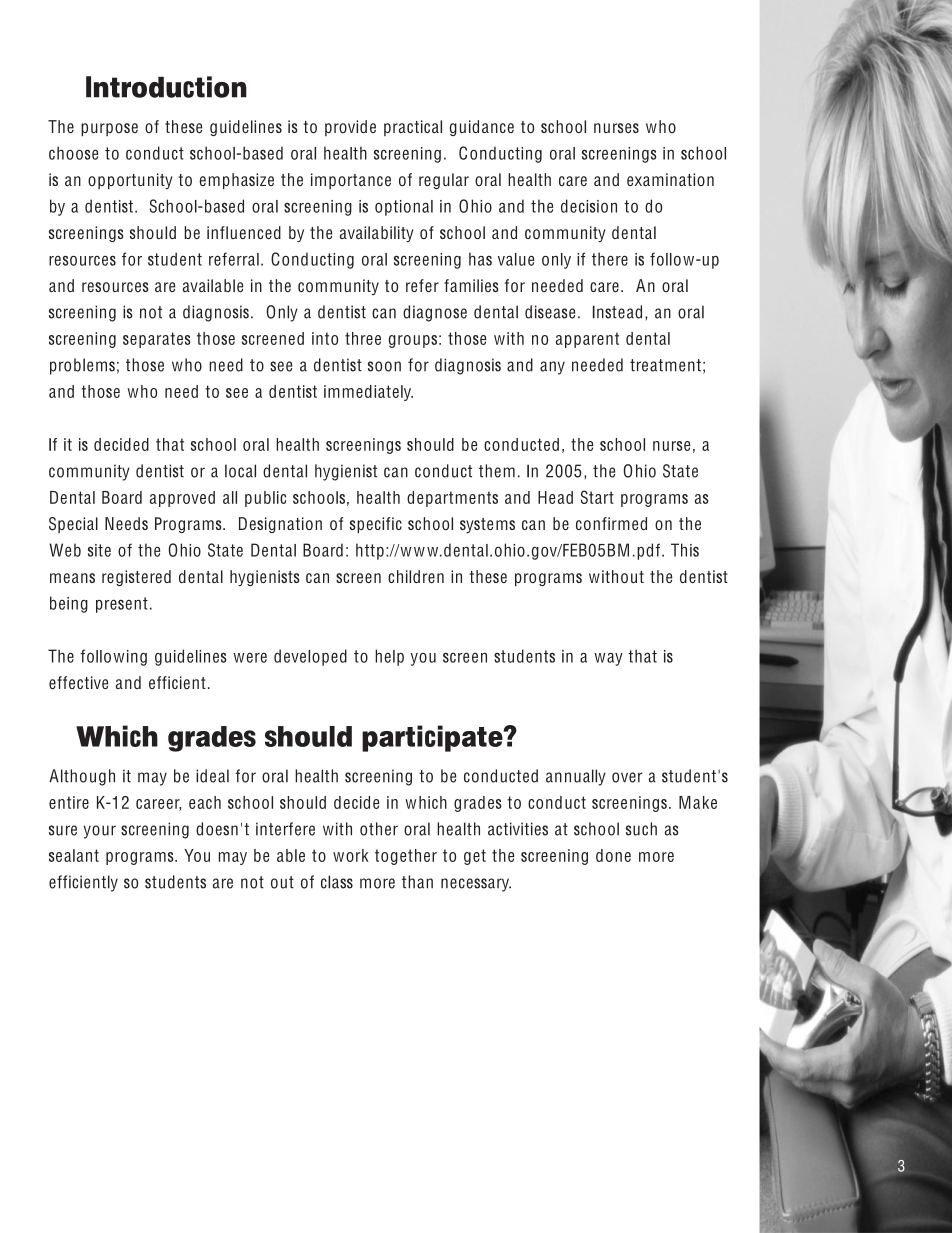  Describe the element at coordinates (665, 365) in the page. I see `treatment` at that location.
